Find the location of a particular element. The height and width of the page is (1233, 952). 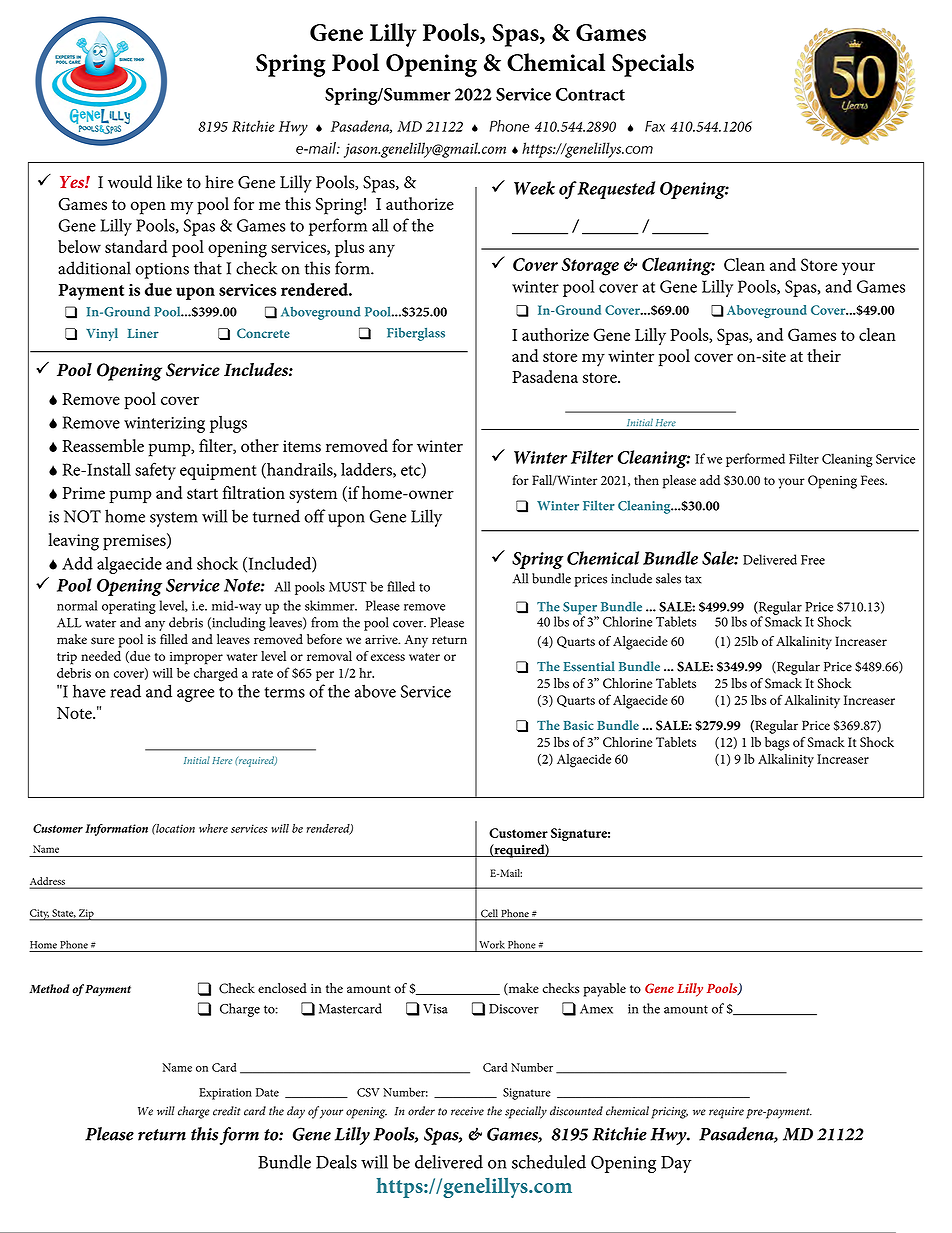

Free is located at coordinates (813, 560).
